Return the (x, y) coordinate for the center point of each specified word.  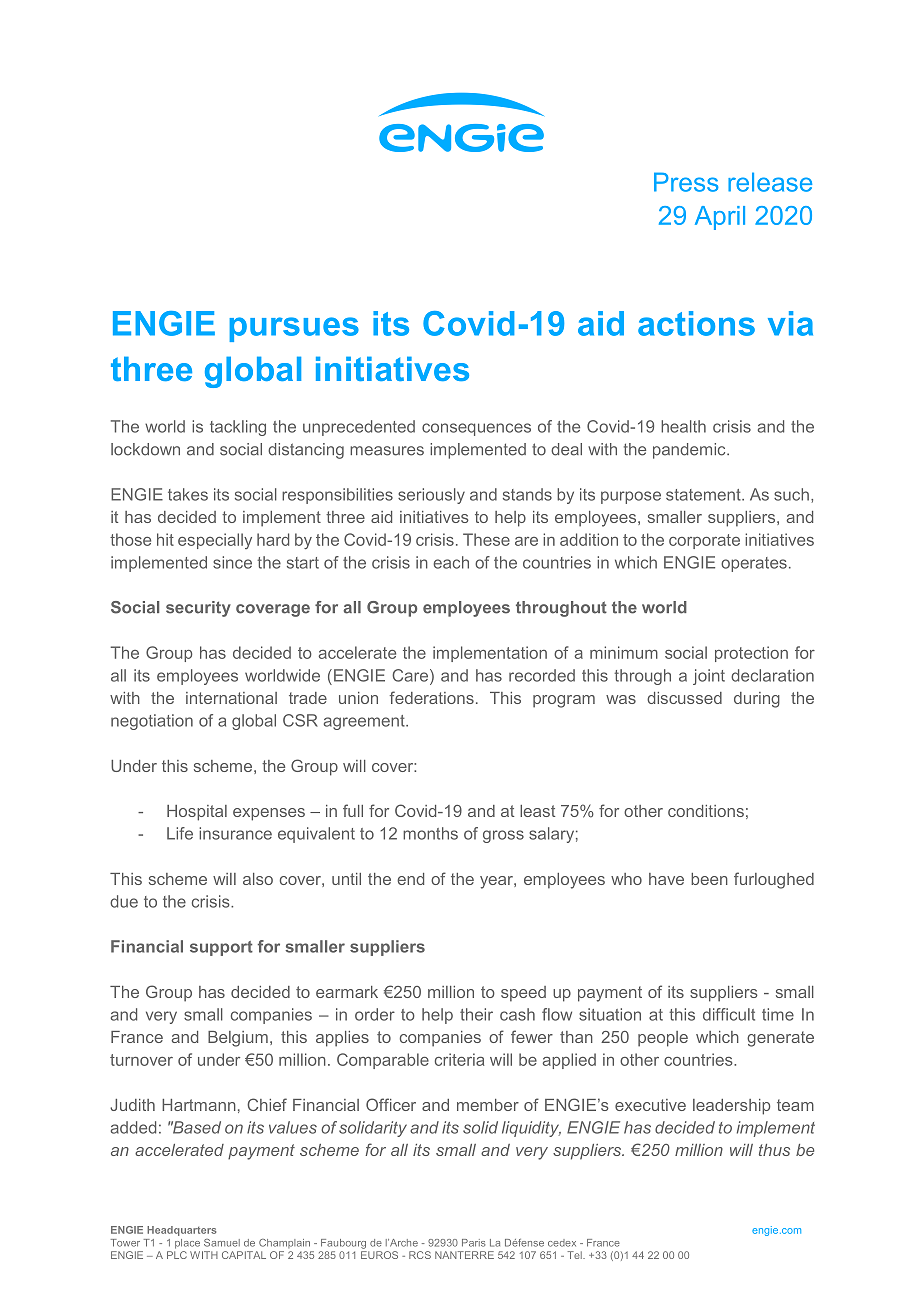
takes (188, 494)
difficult (729, 1014)
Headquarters (181, 1231)
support (221, 948)
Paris (473, 1243)
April (720, 218)
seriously (431, 496)
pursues (294, 329)
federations (432, 697)
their (476, 1014)
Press (686, 182)
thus (774, 1150)
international (231, 698)
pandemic (690, 451)
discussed (684, 698)
